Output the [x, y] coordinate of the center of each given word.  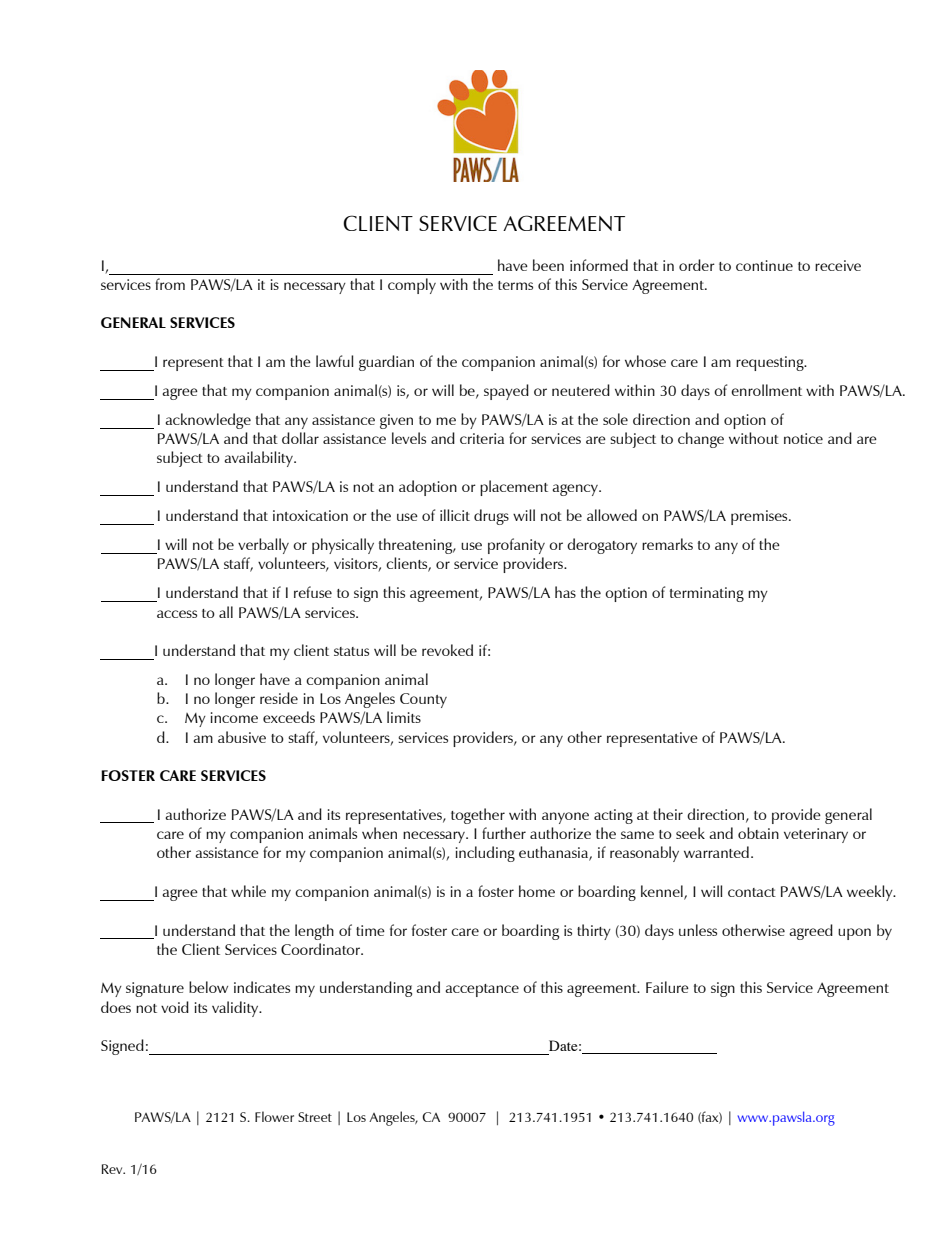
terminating [707, 594]
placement [514, 488]
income [234, 717]
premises [760, 517]
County [423, 700]
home [537, 891]
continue [764, 265]
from [170, 284]
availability [259, 459]
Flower [274, 1116]
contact [752, 892]
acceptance [482, 990]
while [248, 891]
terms [515, 285]
